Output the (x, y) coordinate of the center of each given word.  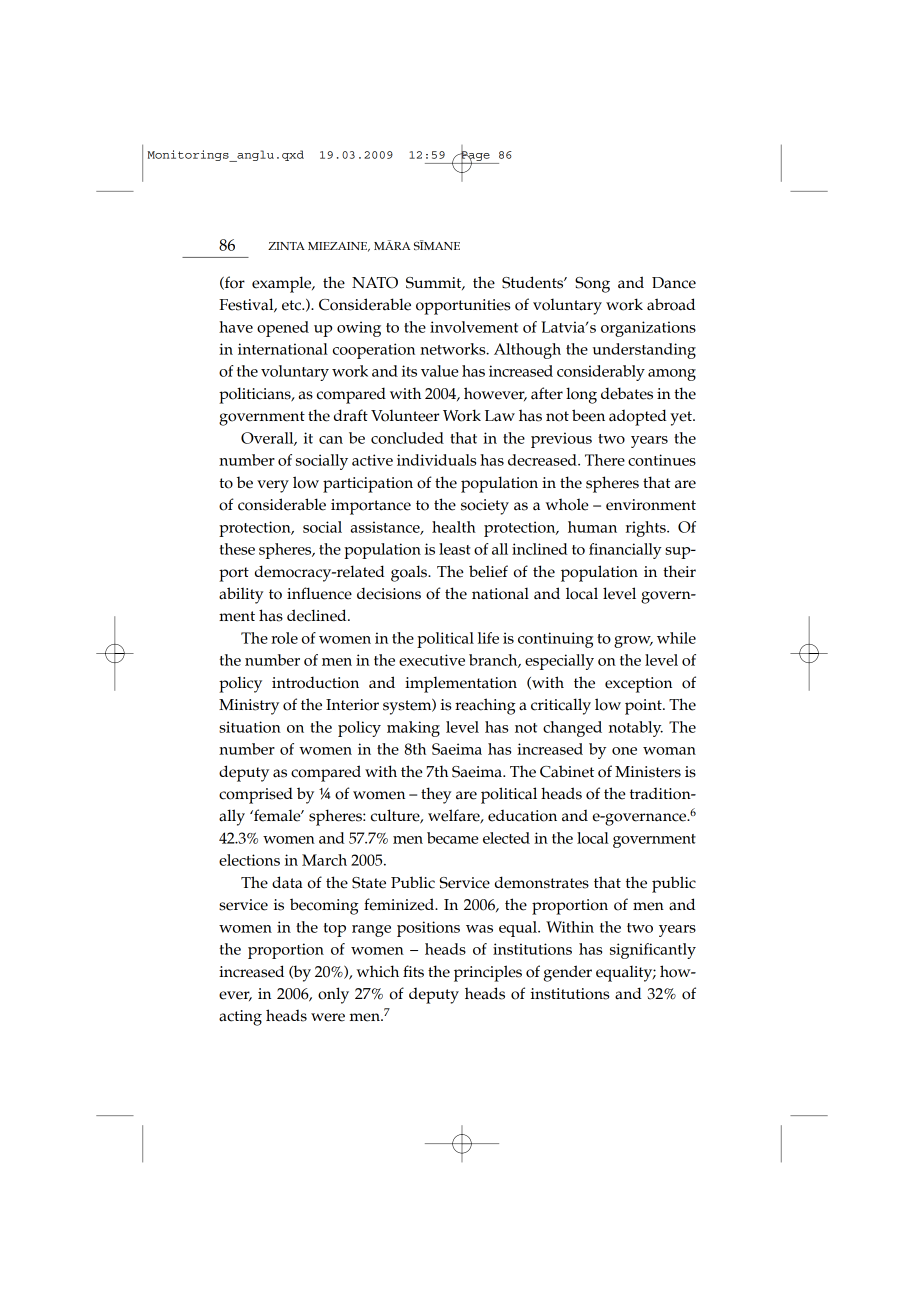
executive (432, 660)
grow (633, 642)
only (333, 995)
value (439, 371)
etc (293, 305)
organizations (648, 329)
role (284, 638)
